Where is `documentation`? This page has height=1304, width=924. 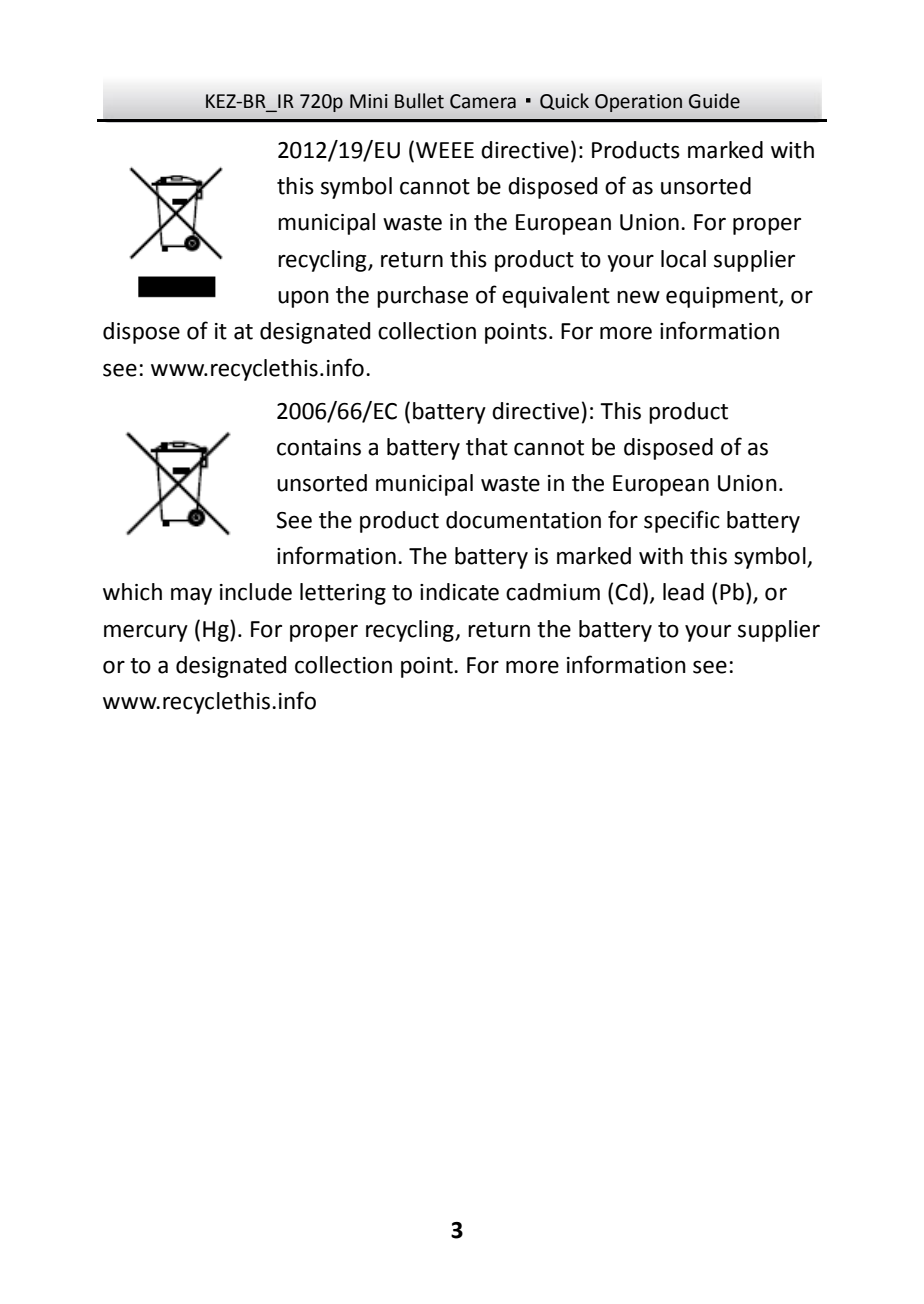 documentation is located at coordinates (523, 520).
